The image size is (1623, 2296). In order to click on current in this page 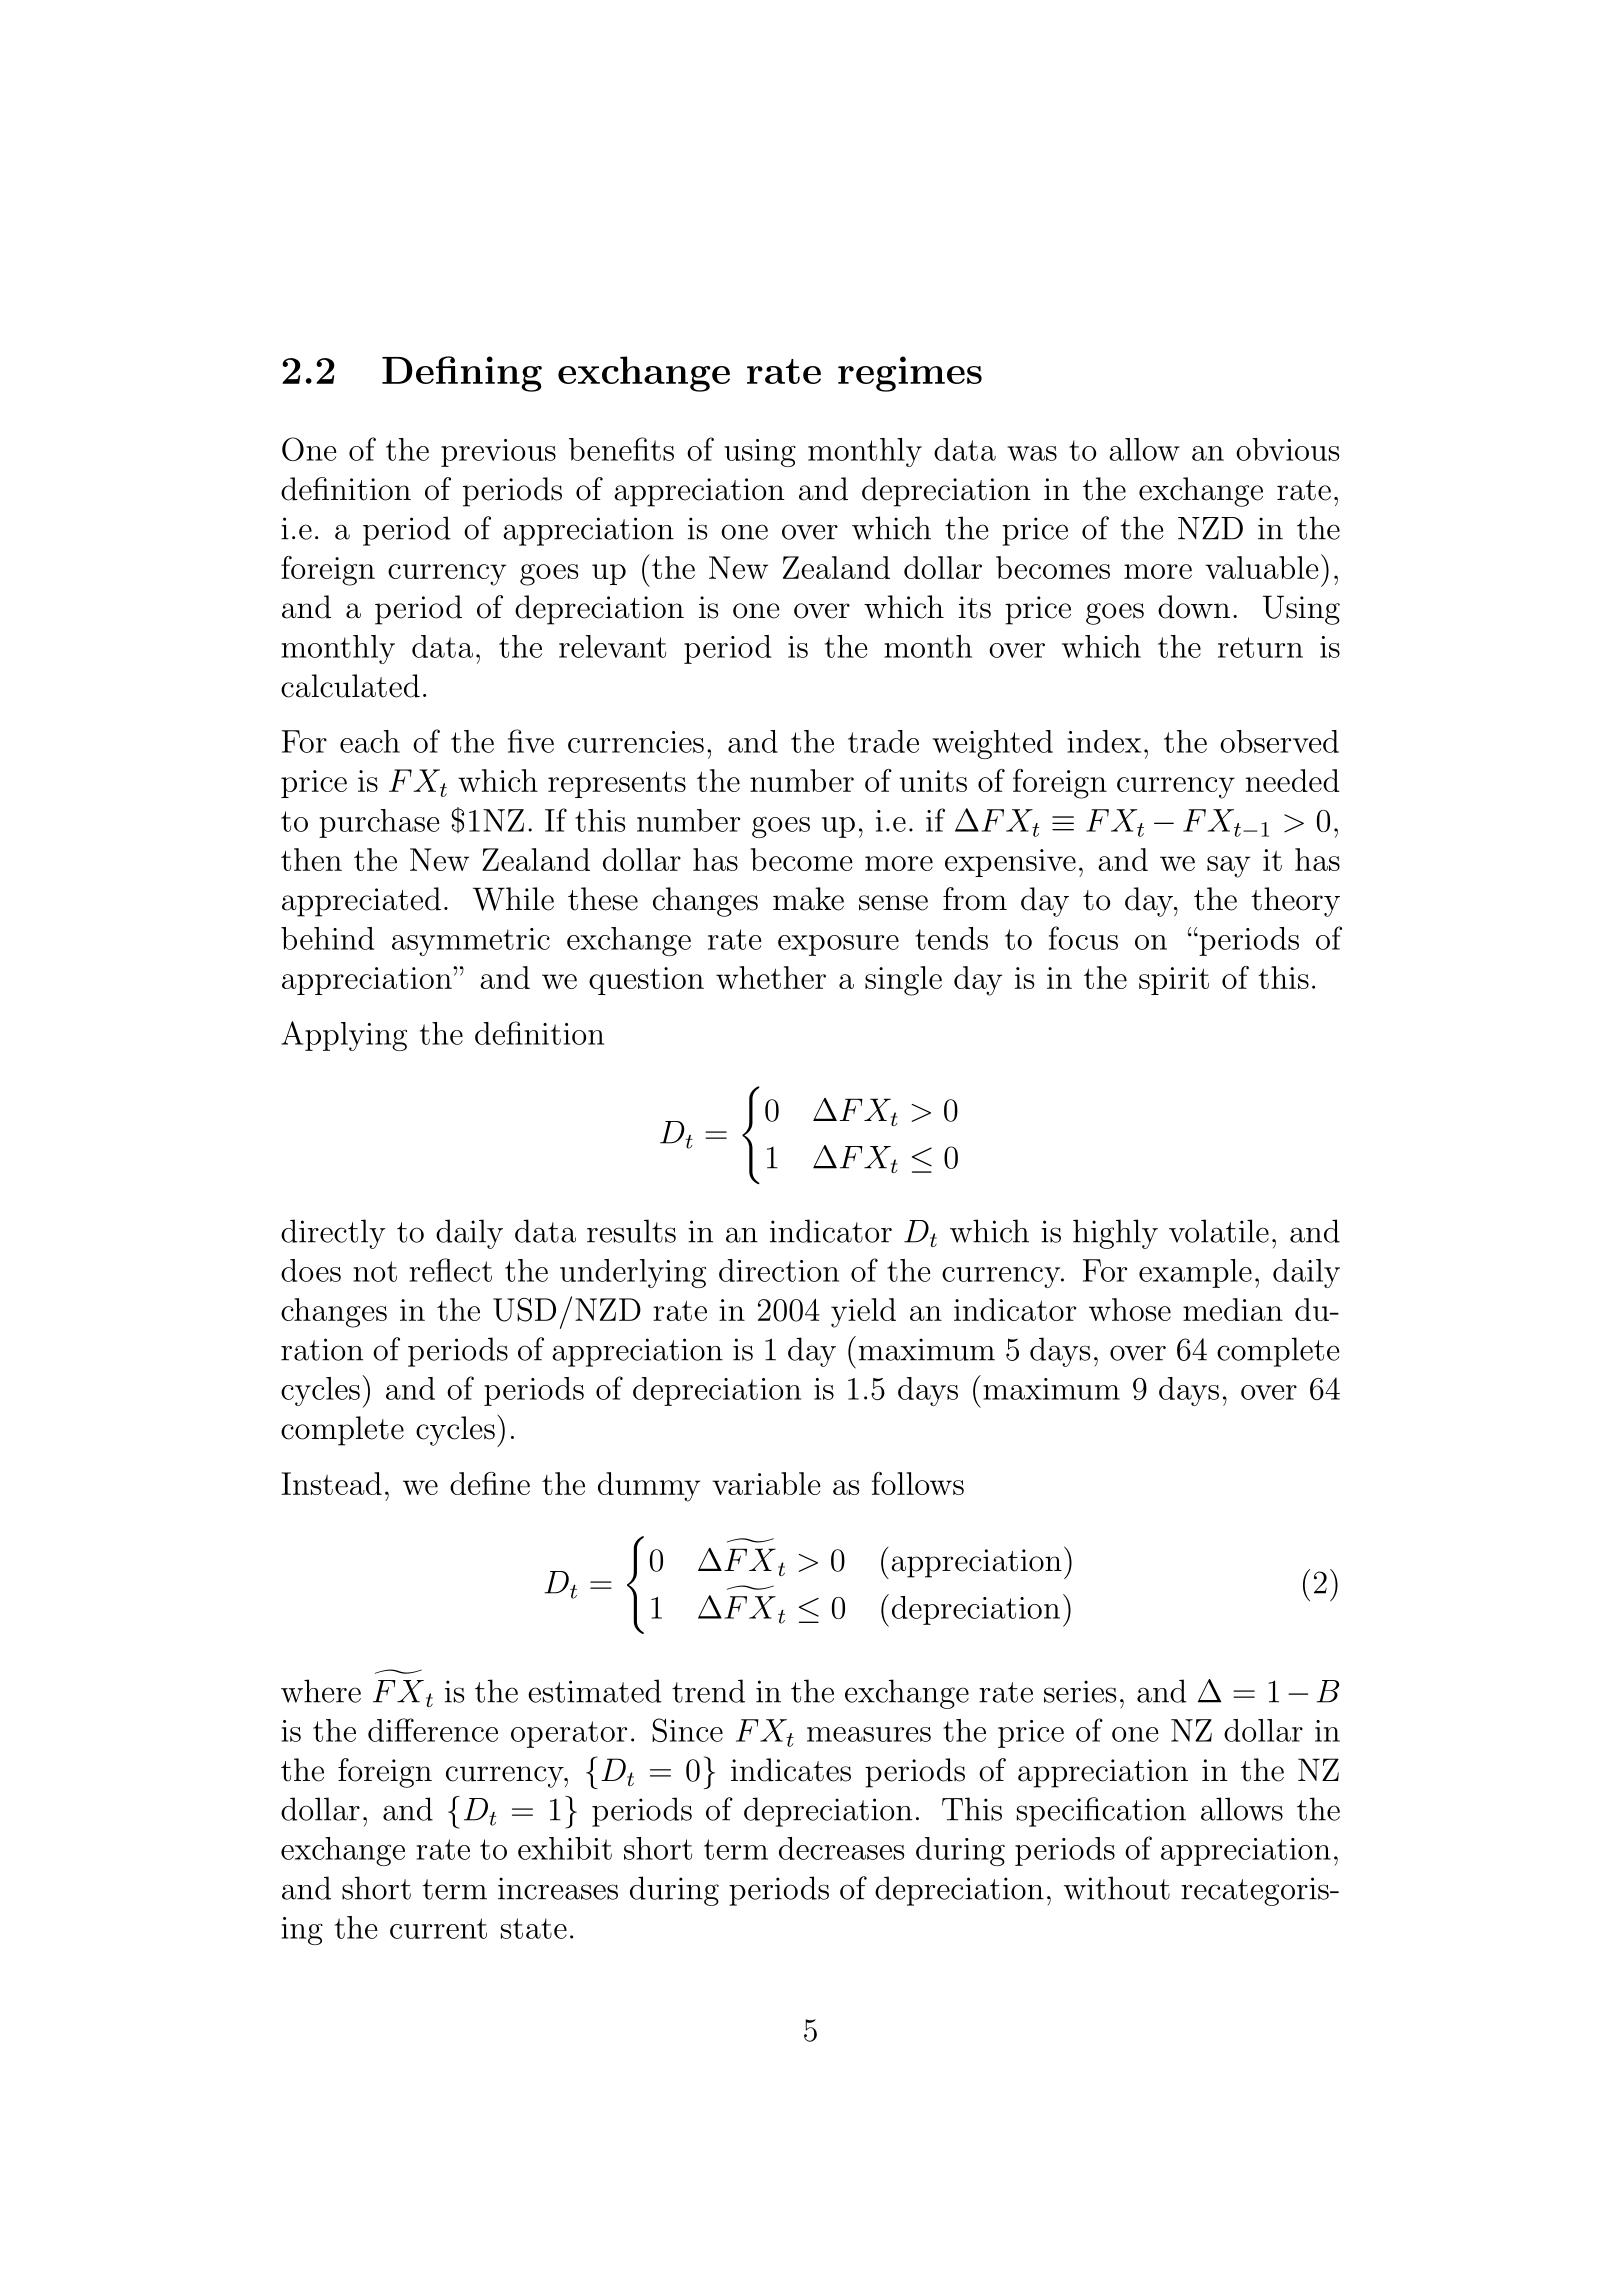, I will do `click(438, 1928)`.
